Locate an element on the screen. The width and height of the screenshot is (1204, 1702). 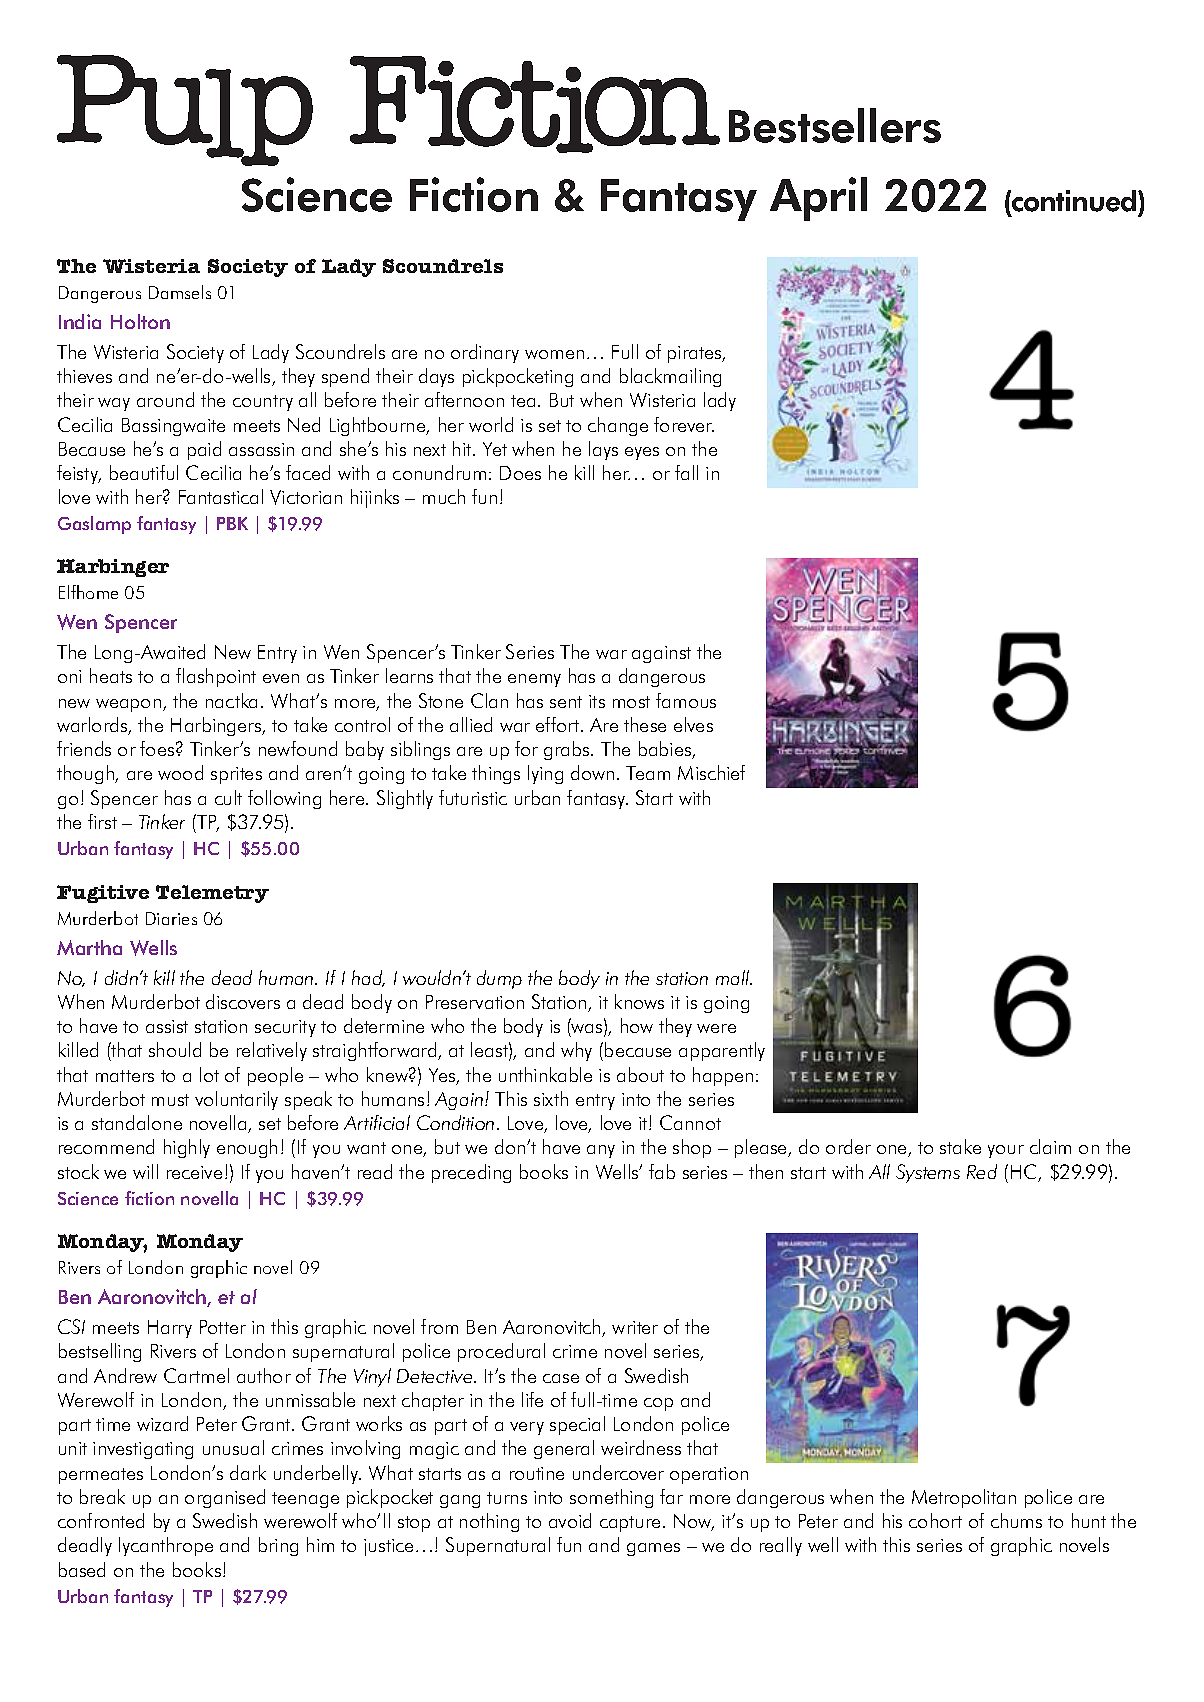
lycanthrope is located at coordinates (166, 1546).
